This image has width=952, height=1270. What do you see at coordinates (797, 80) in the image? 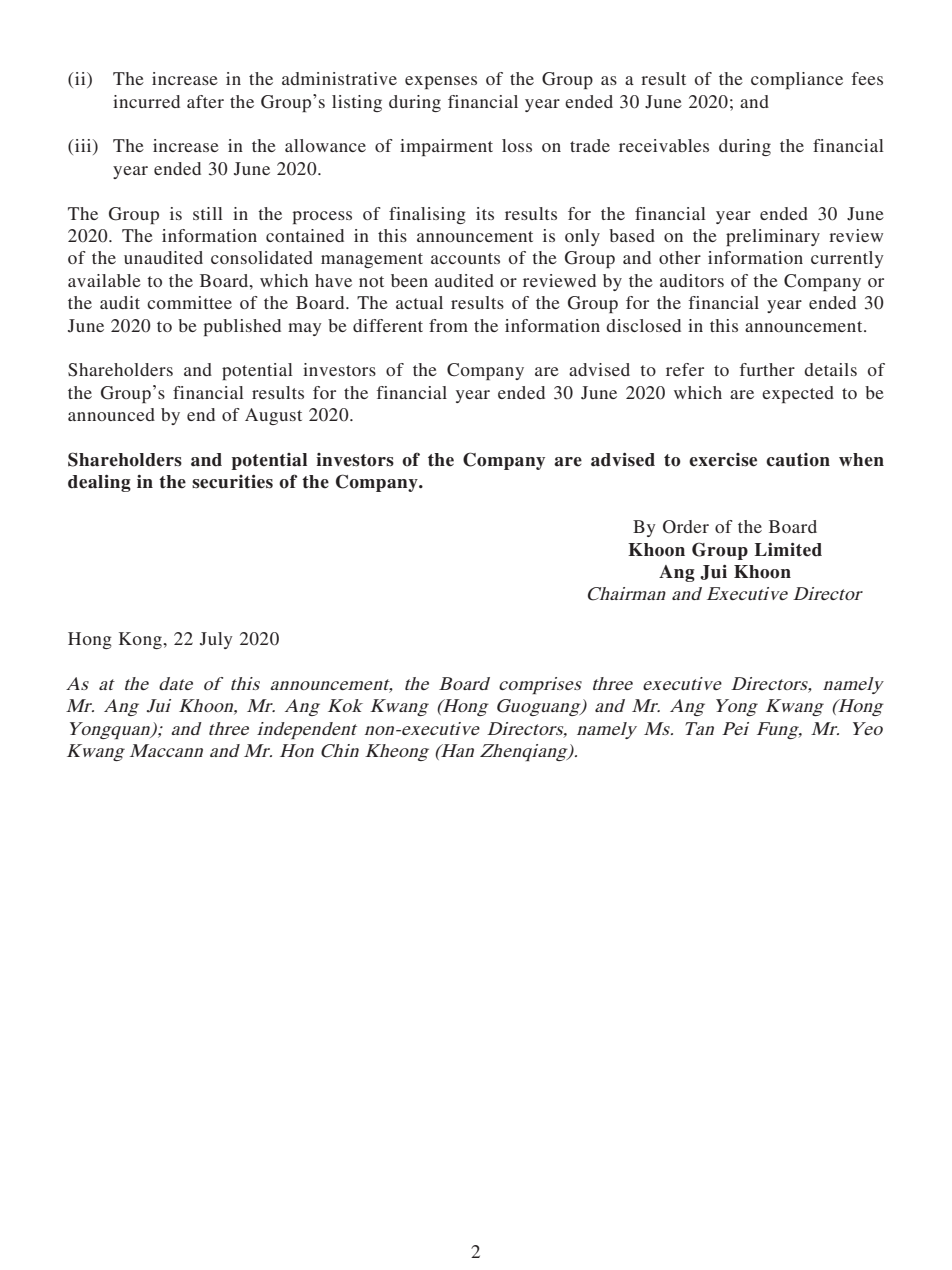
I see `compliance` at bounding box center [797, 80].
